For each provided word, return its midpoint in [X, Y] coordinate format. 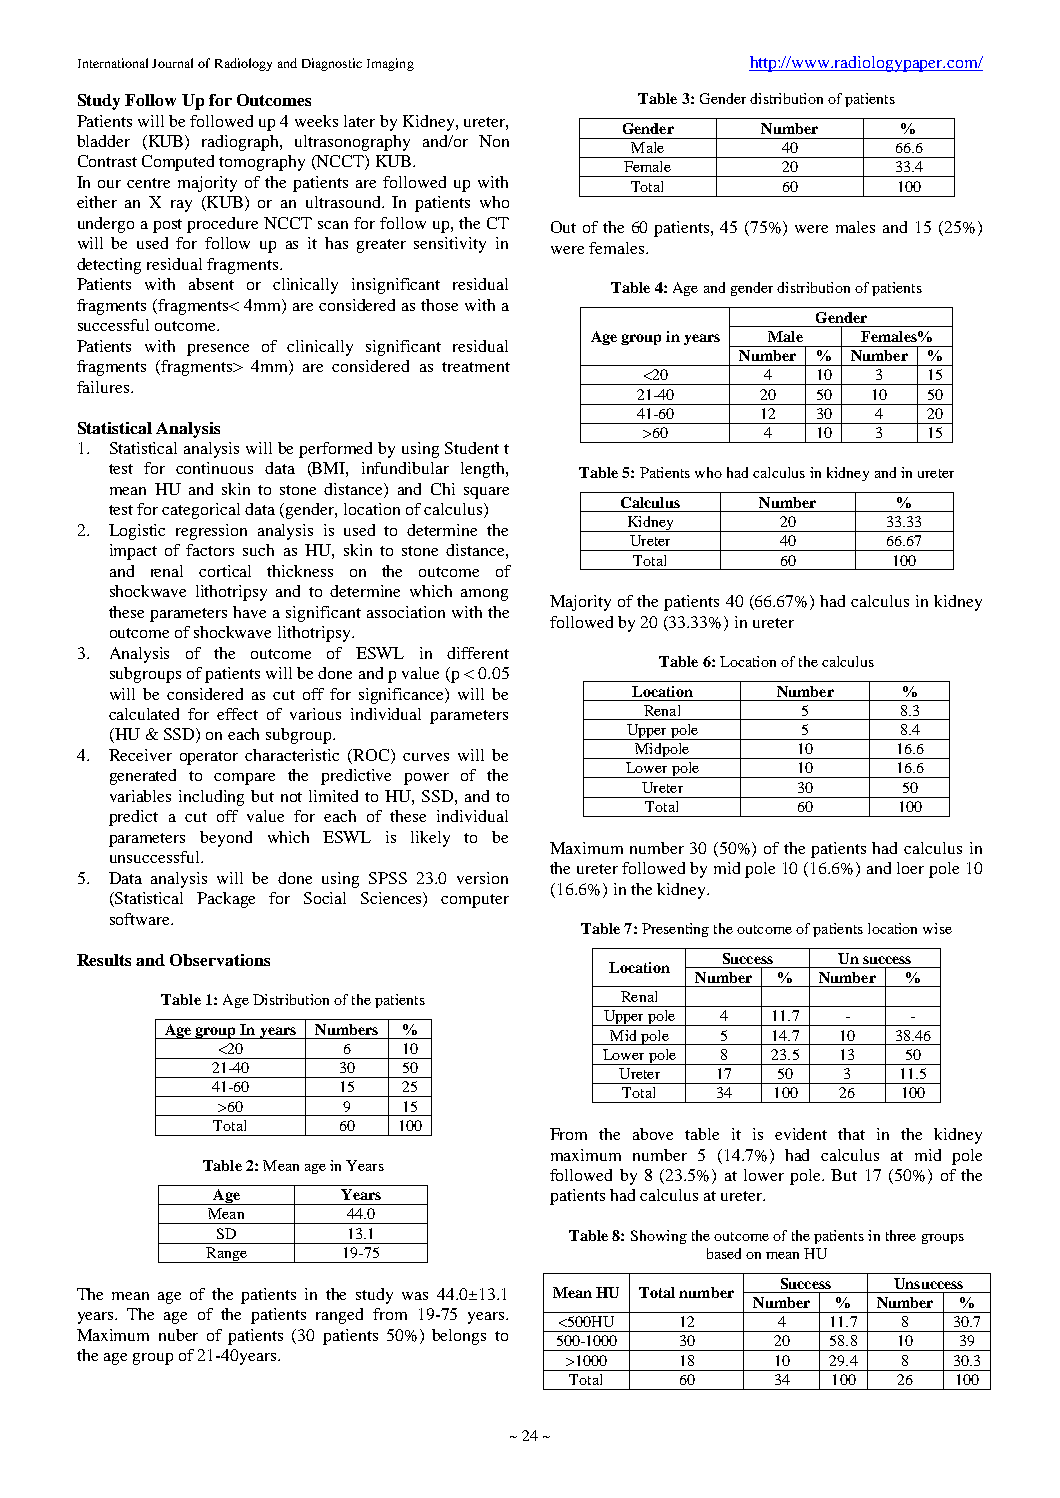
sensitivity [450, 245]
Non [494, 141]
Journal [172, 63]
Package [226, 900]
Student [472, 448]
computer [475, 901]
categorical [201, 511]
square [486, 493]
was [415, 1296]
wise [937, 928]
